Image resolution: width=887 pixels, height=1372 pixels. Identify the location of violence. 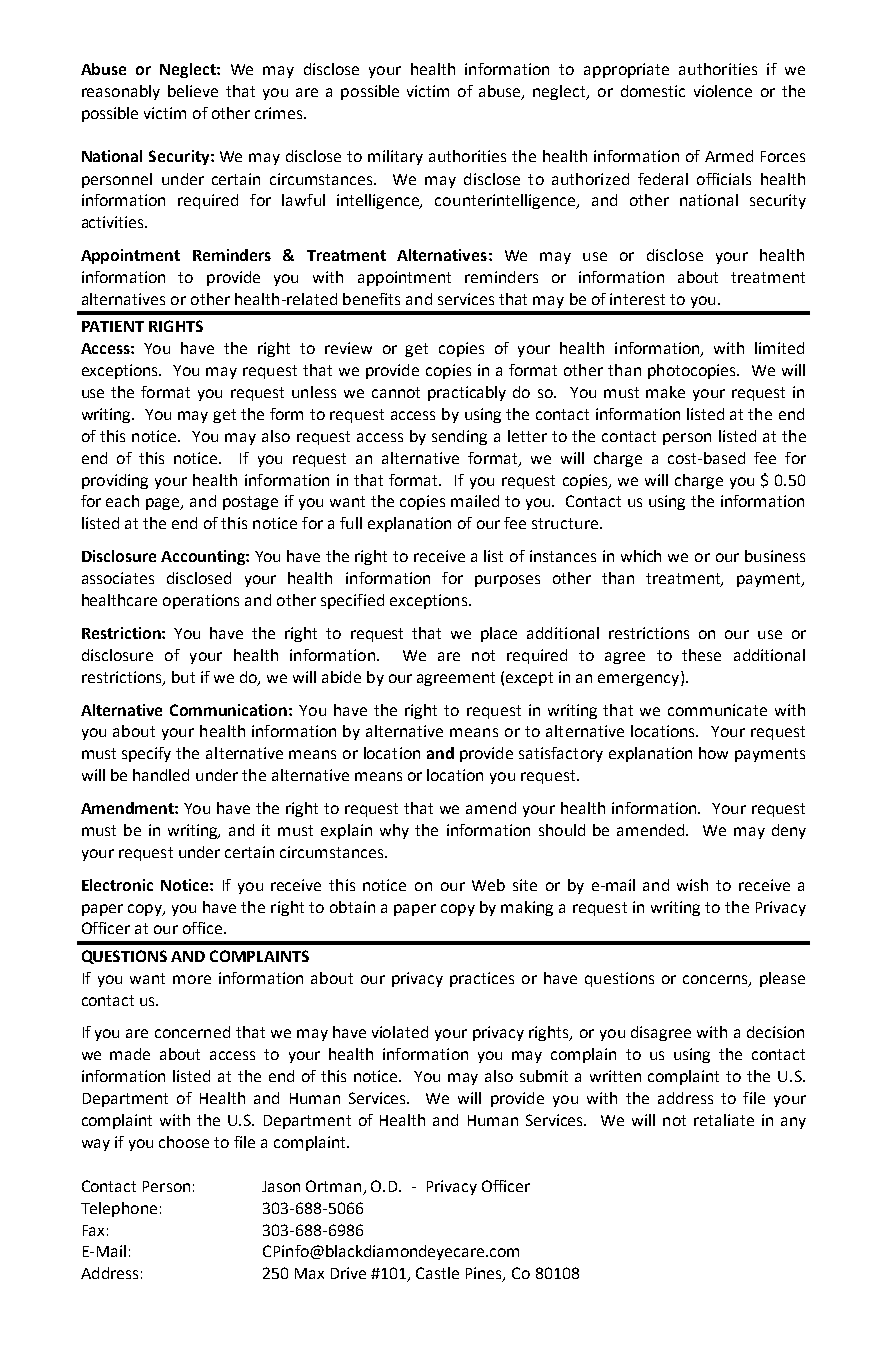
(723, 91).
